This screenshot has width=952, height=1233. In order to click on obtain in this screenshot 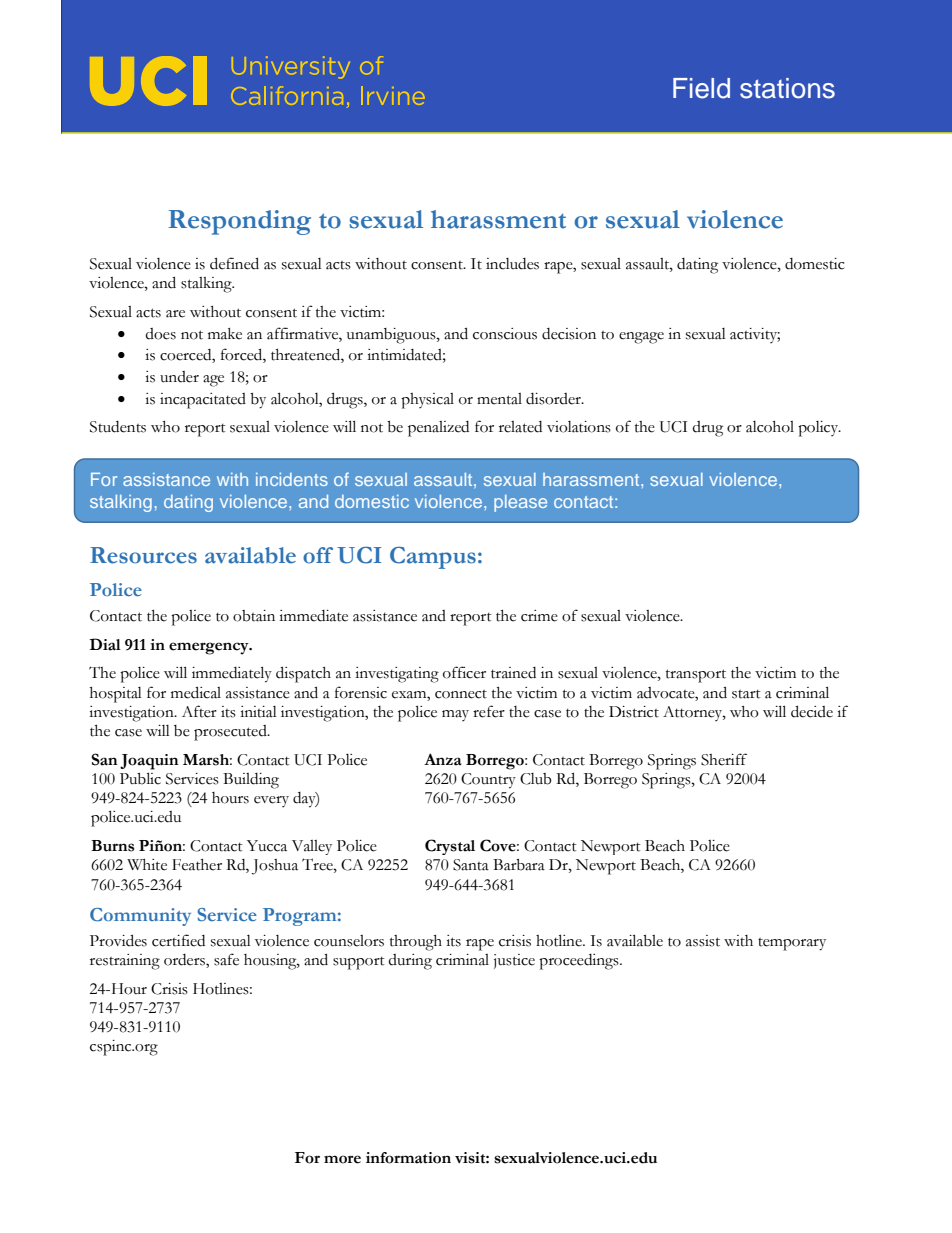, I will do `click(254, 616)`.
